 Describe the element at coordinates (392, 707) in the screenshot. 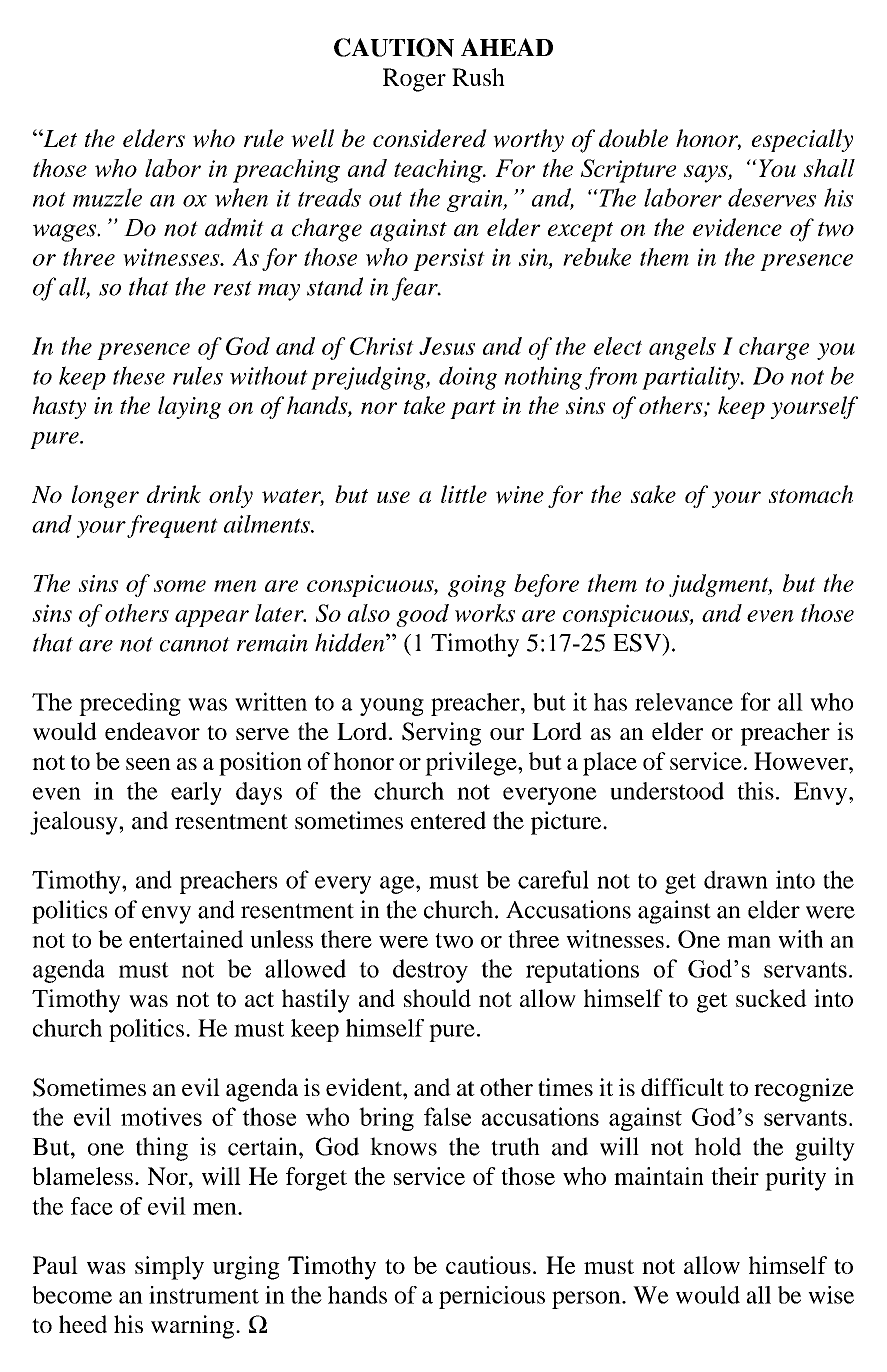

I see `young` at that location.
